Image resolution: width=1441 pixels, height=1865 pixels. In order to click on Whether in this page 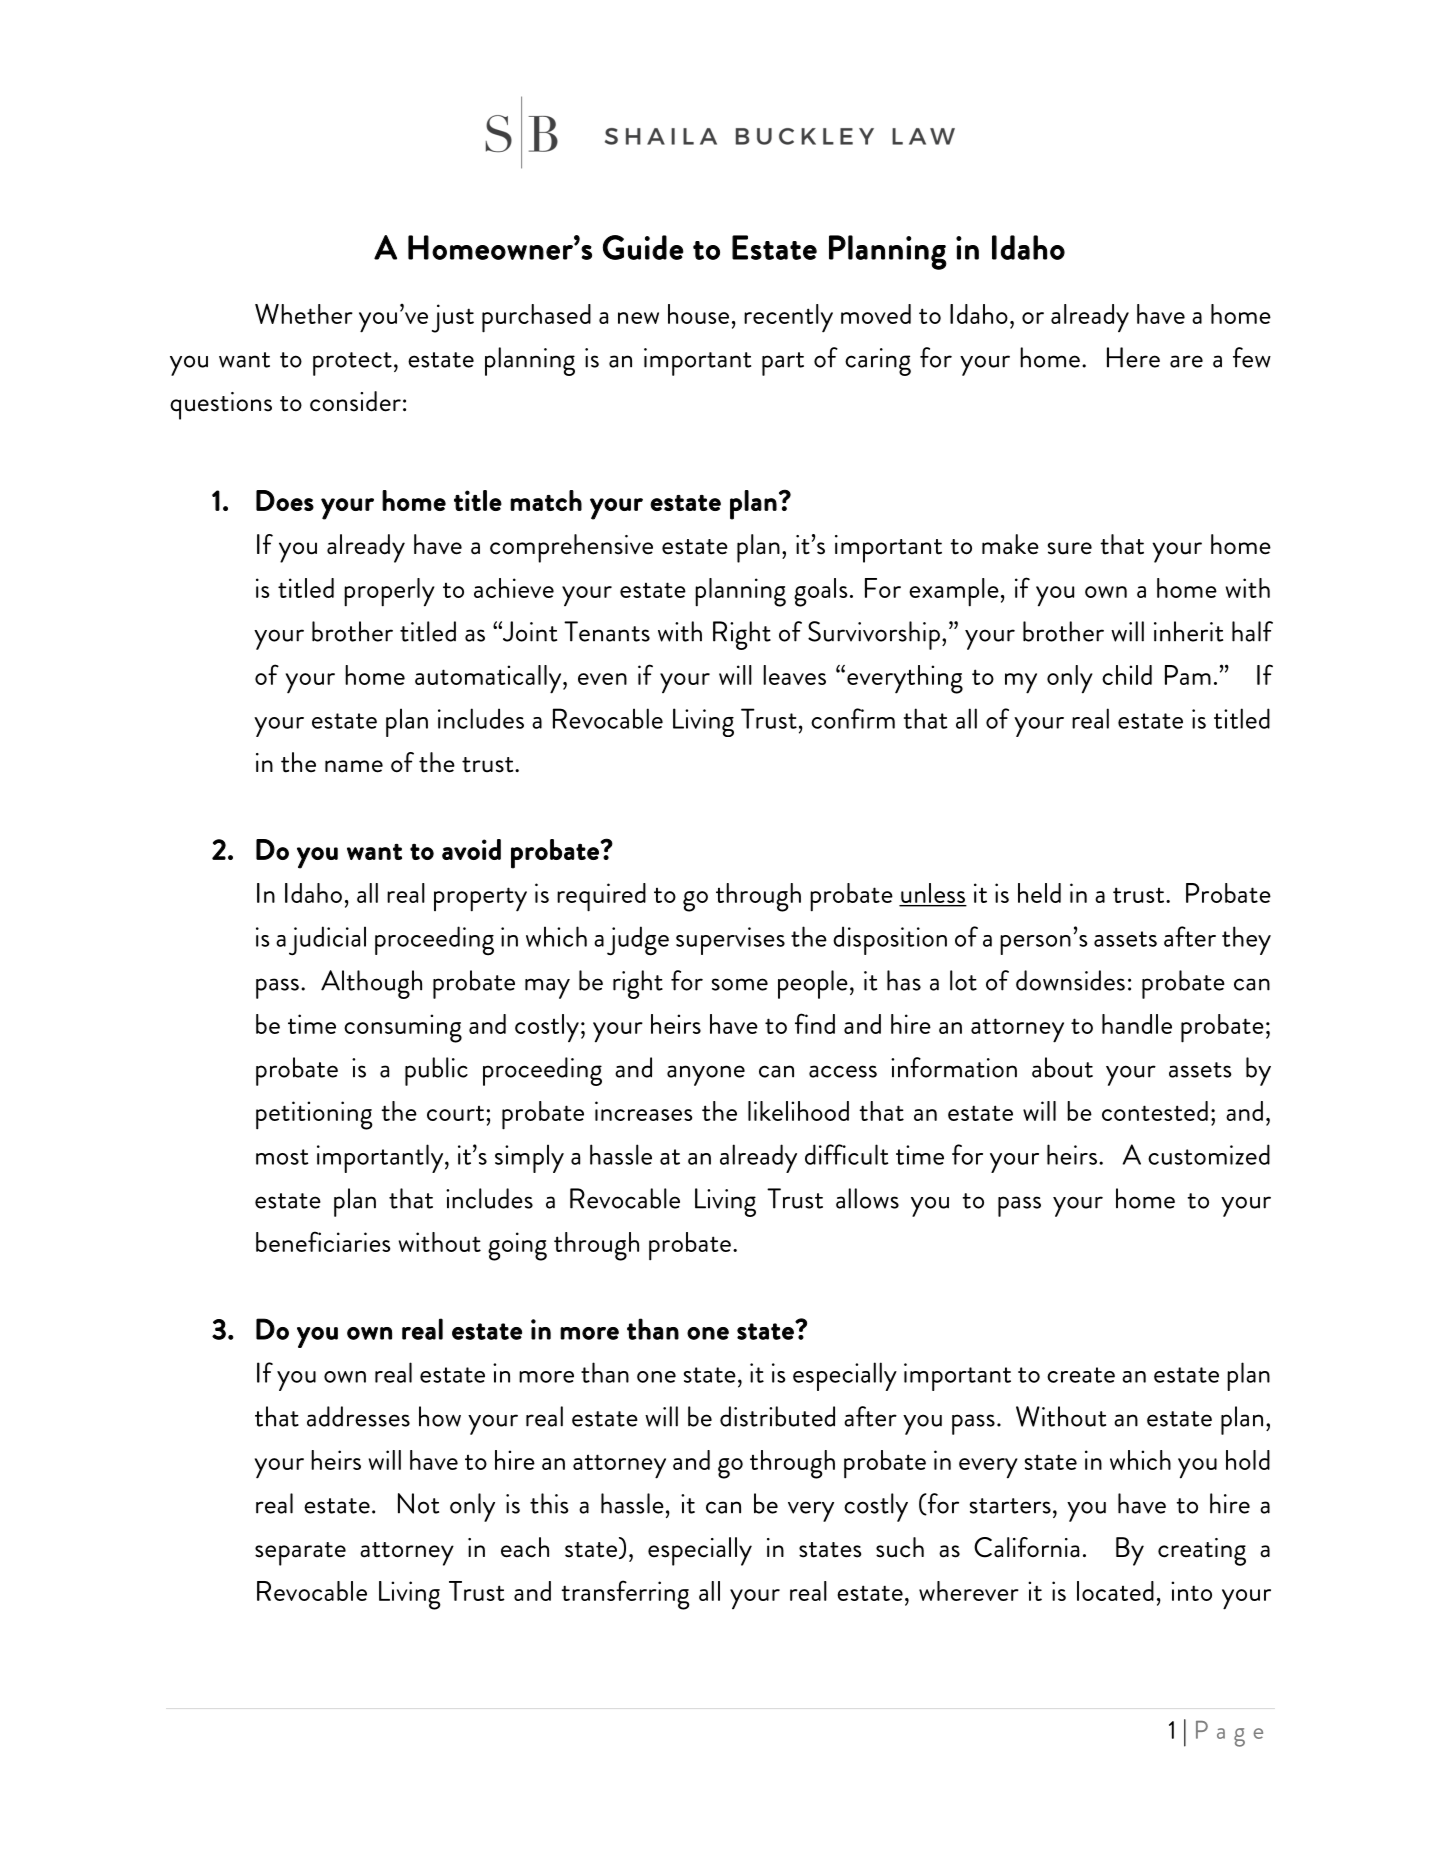, I will do `click(304, 314)`.
